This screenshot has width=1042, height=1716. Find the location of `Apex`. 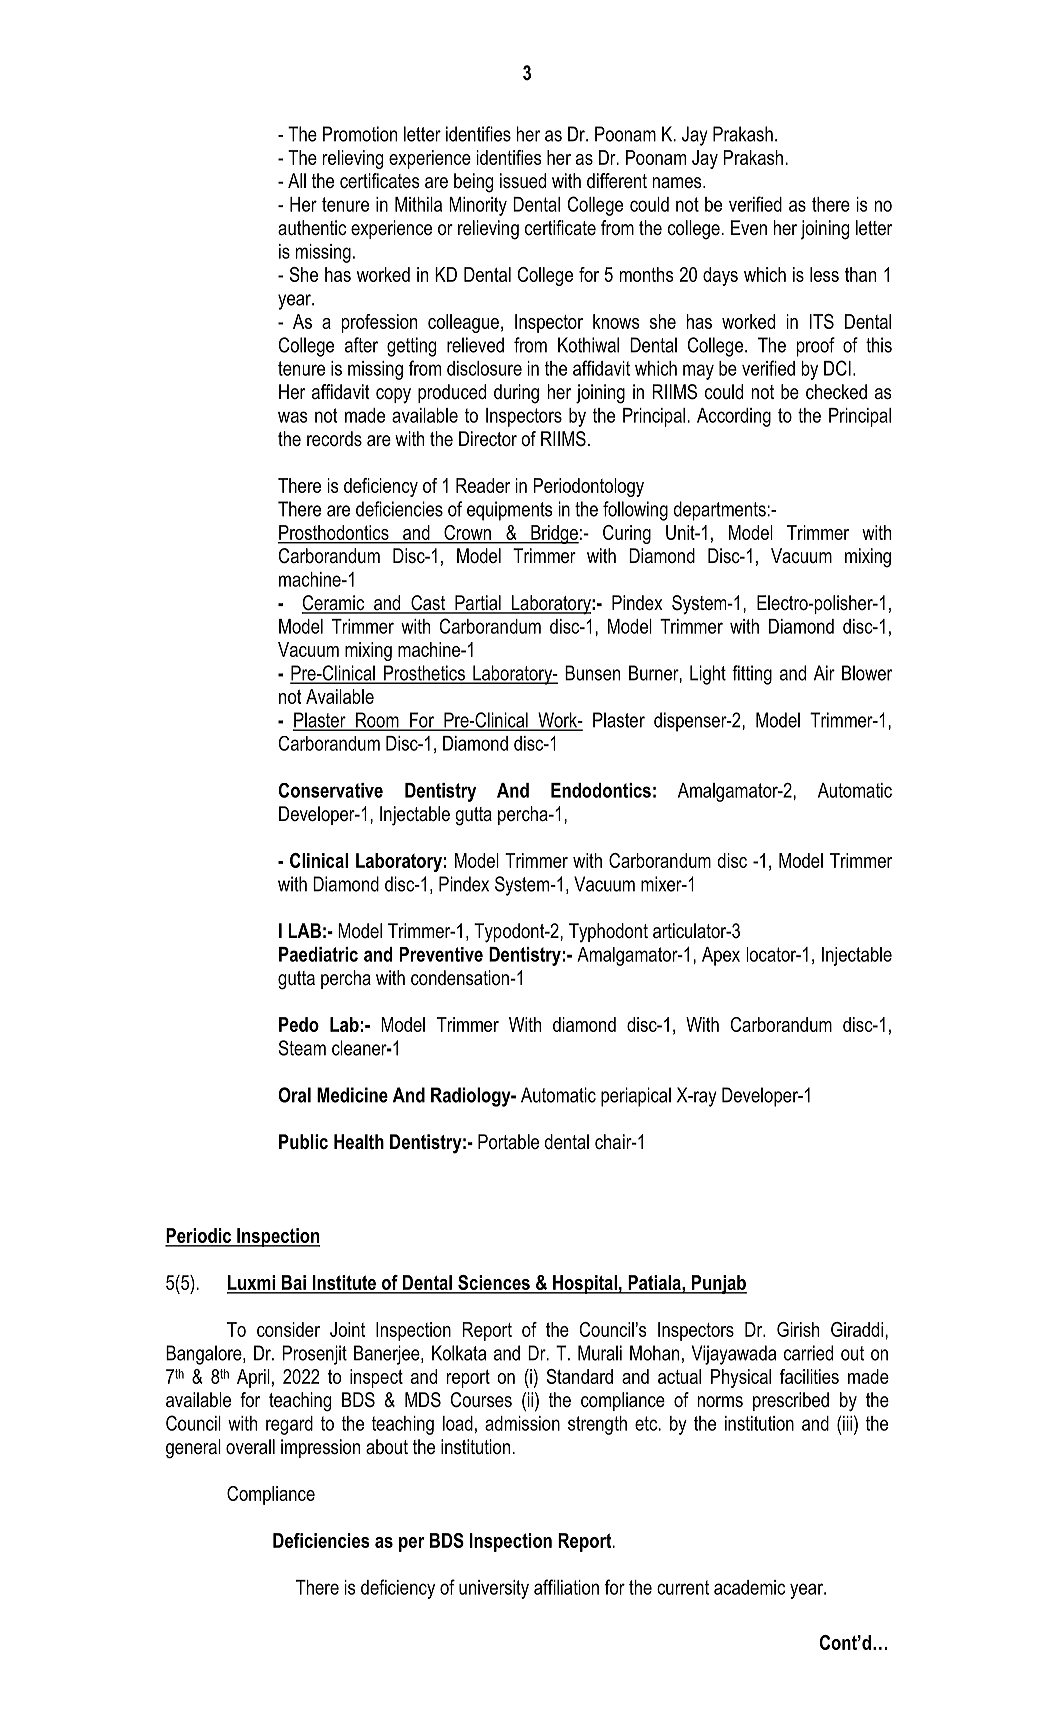

Apex is located at coordinates (721, 956).
